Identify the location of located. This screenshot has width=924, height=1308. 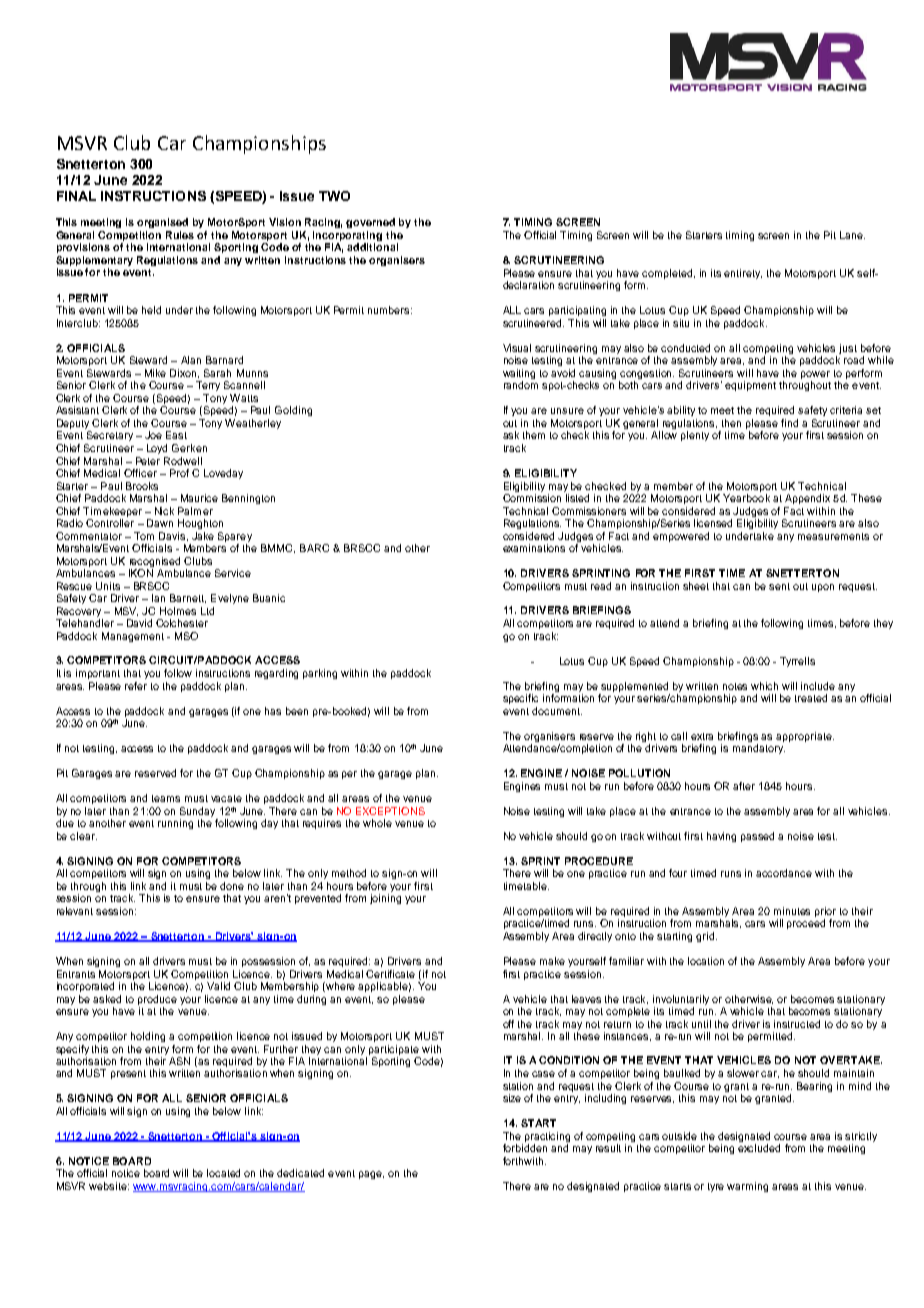
(223, 1173).
